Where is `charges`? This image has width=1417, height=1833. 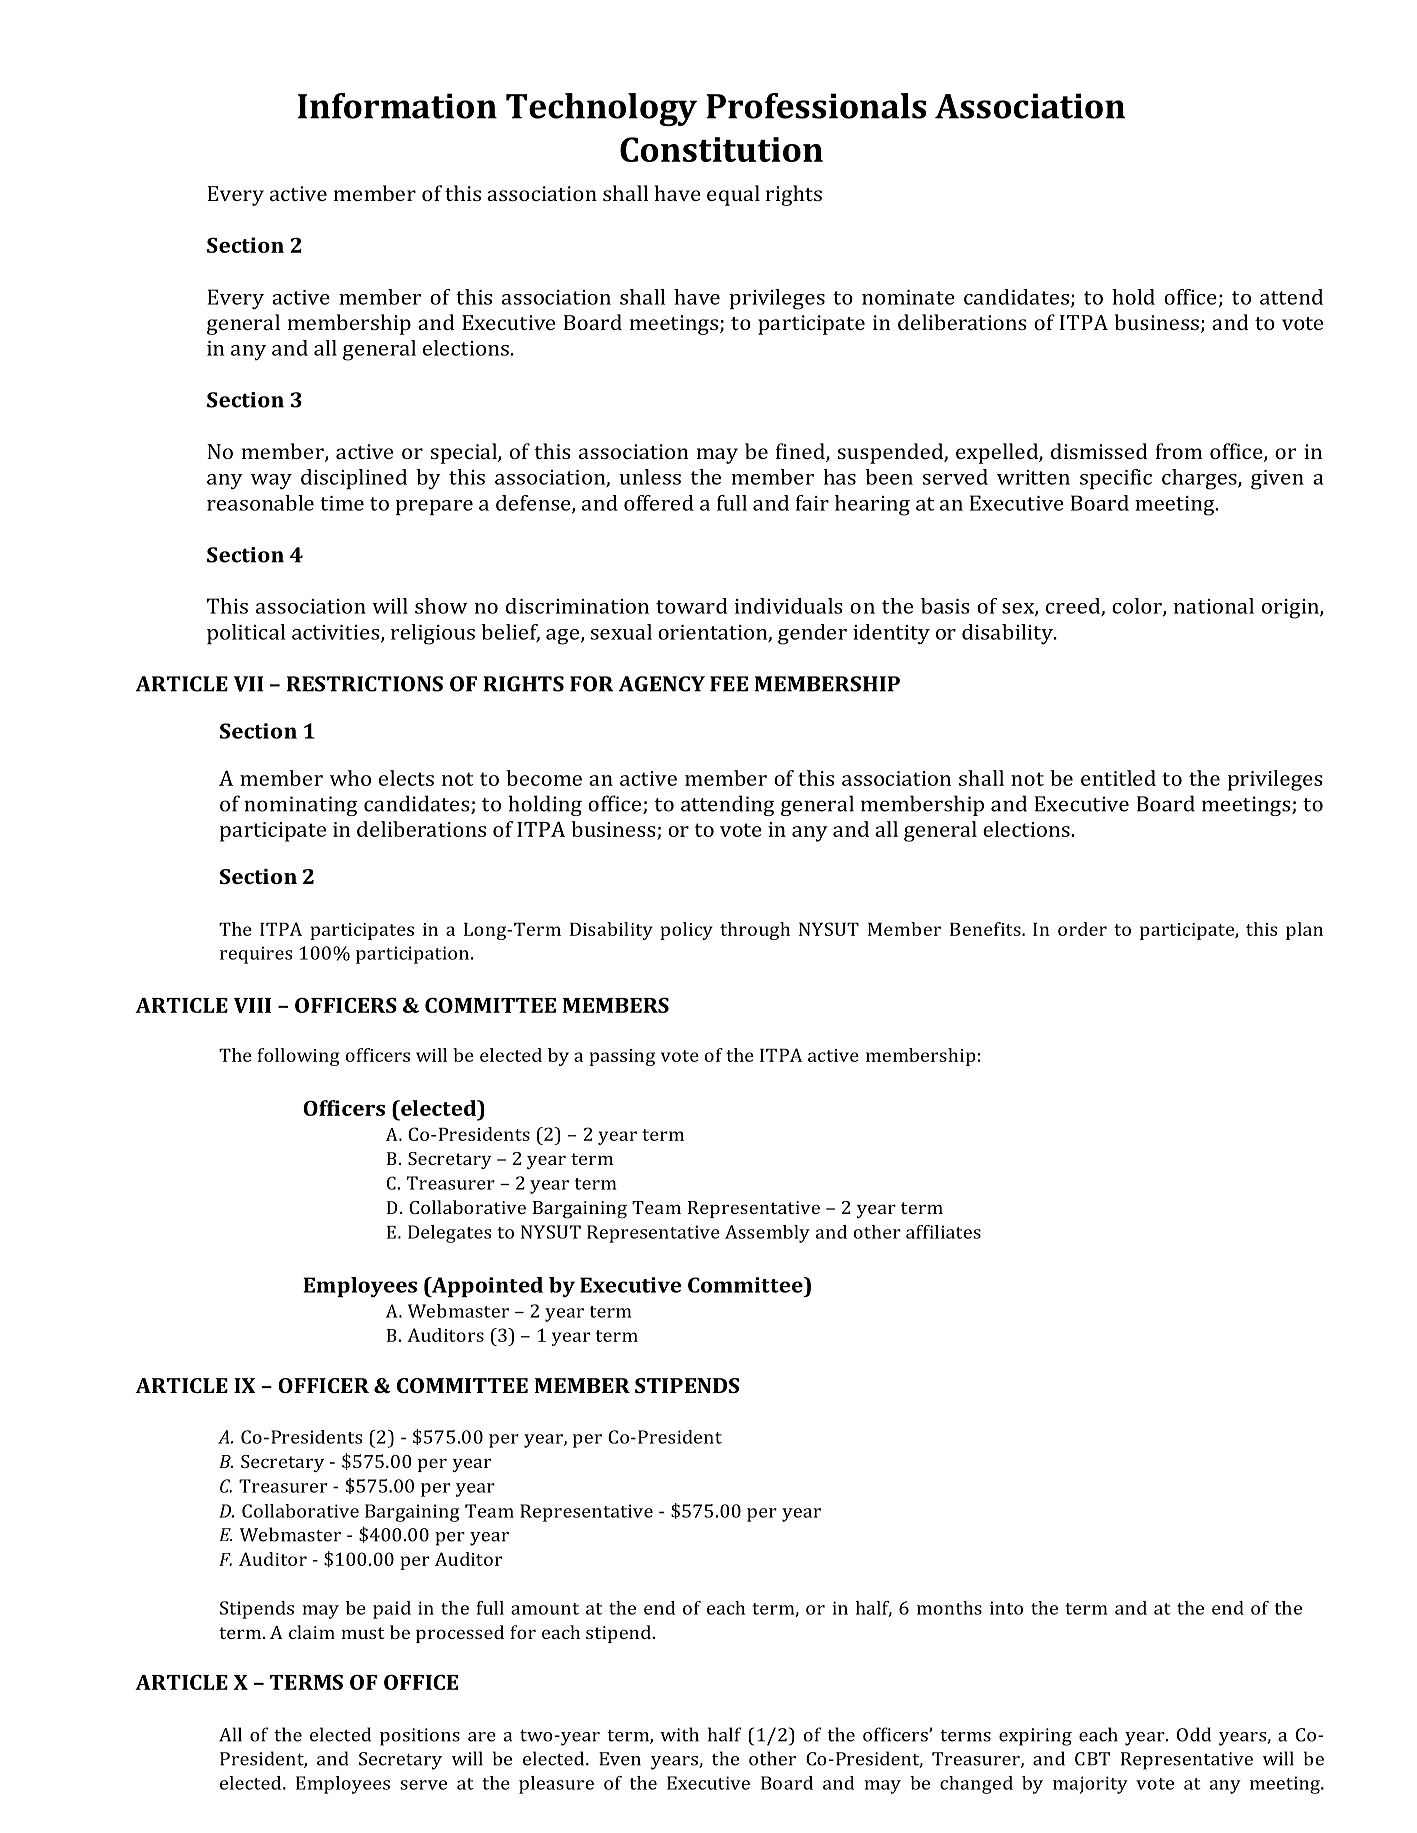 charges is located at coordinates (1200, 479).
